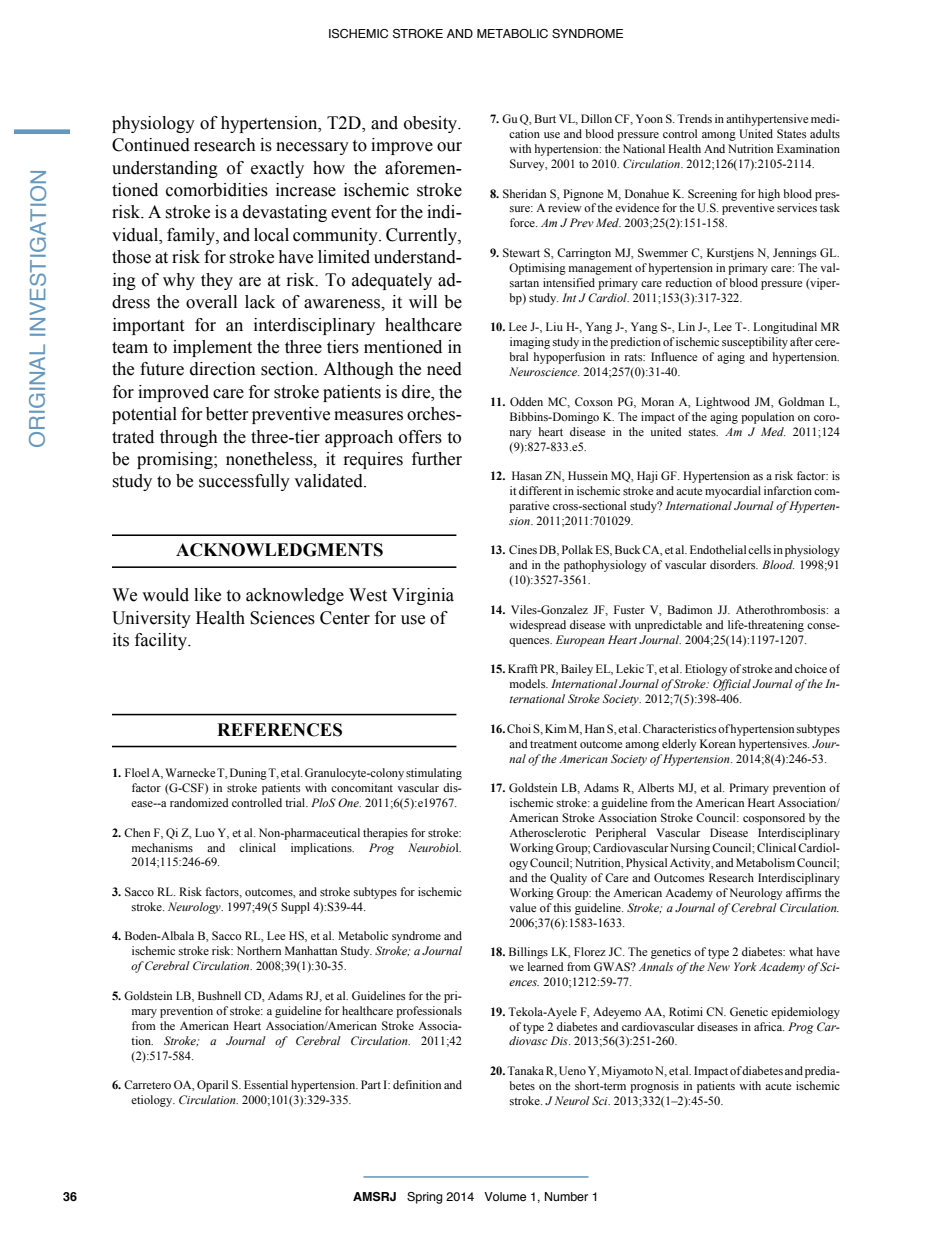  What do you see at coordinates (505, 1196) in the screenshot?
I see `Volume` at bounding box center [505, 1196].
